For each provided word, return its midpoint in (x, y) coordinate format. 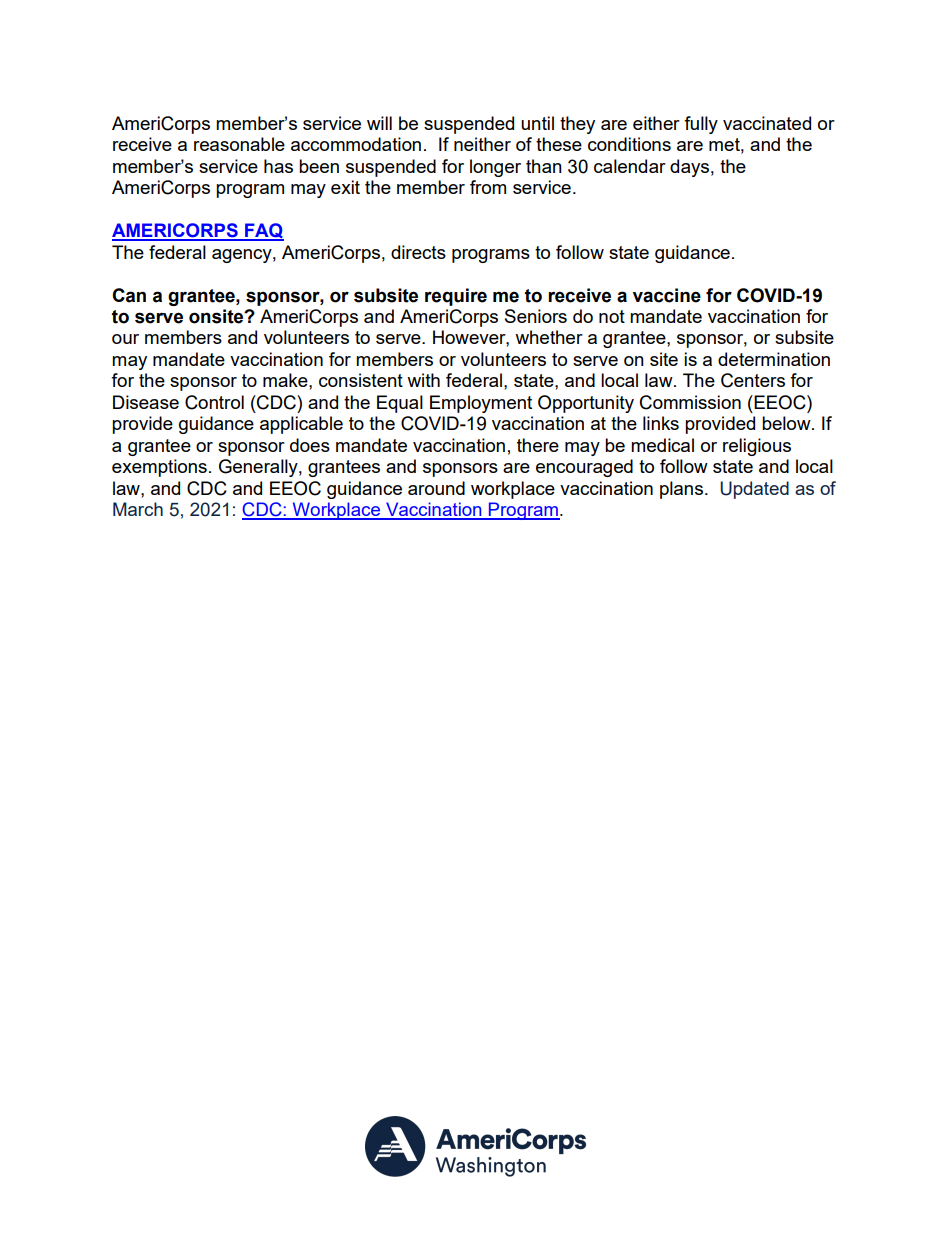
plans (681, 490)
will (379, 123)
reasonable (239, 144)
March (138, 509)
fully (701, 125)
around (436, 488)
